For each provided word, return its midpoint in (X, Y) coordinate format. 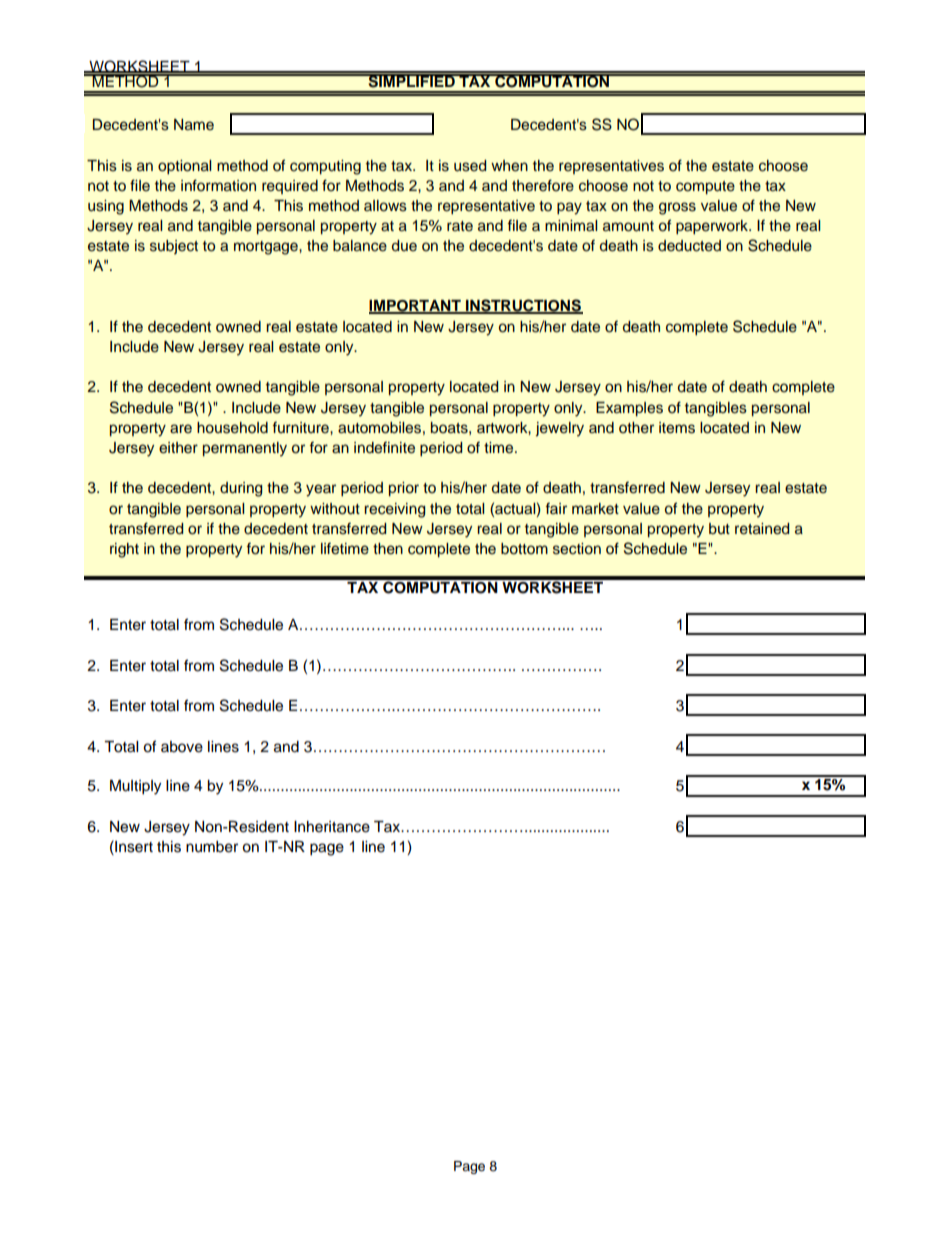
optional (184, 167)
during (241, 489)
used (470, 166)
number (212, 847)
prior (404, 489)
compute (705, 188)
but (719, 528)
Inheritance (332, 827)
